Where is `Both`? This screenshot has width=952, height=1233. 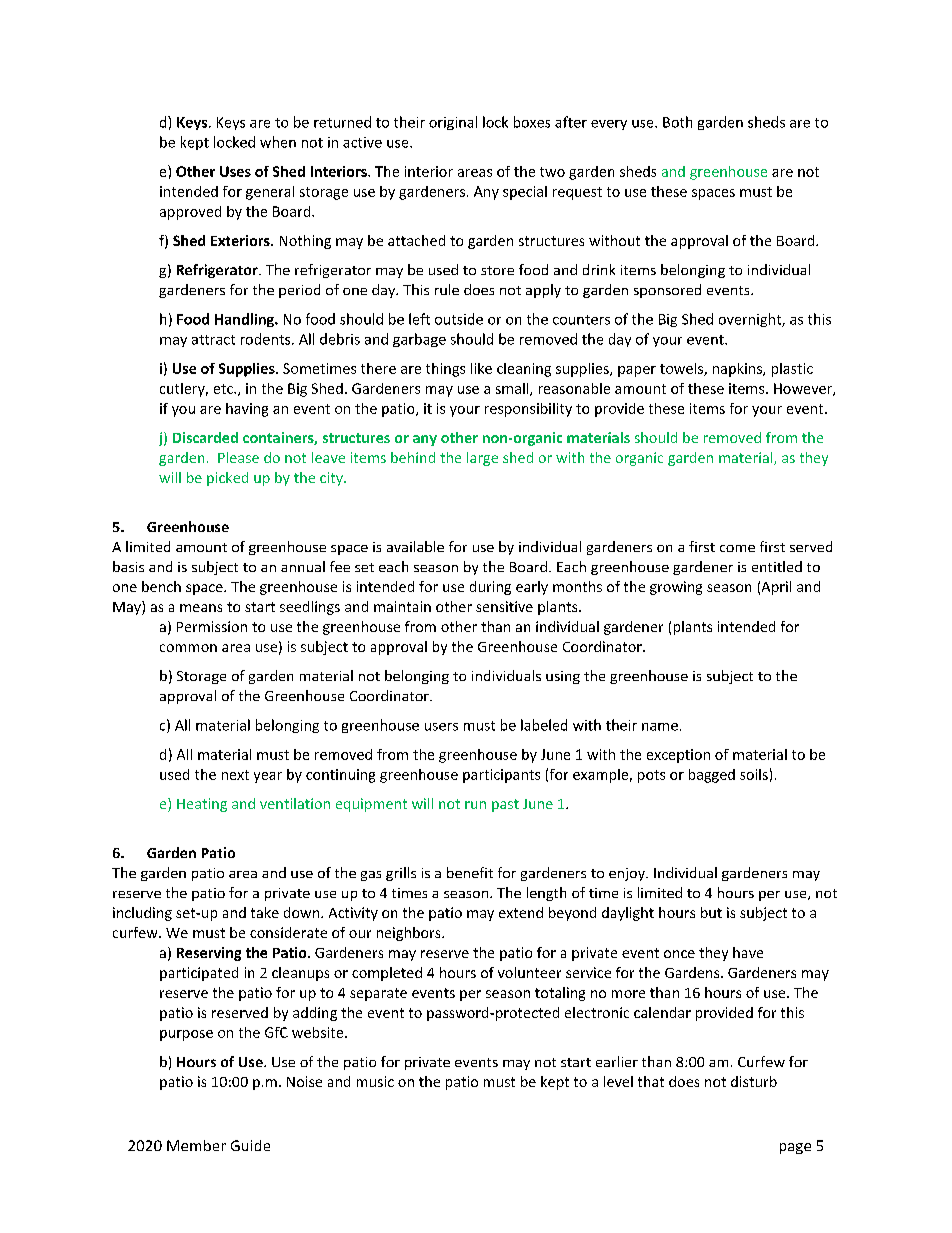
Both is located at coordinates (677, 122).
